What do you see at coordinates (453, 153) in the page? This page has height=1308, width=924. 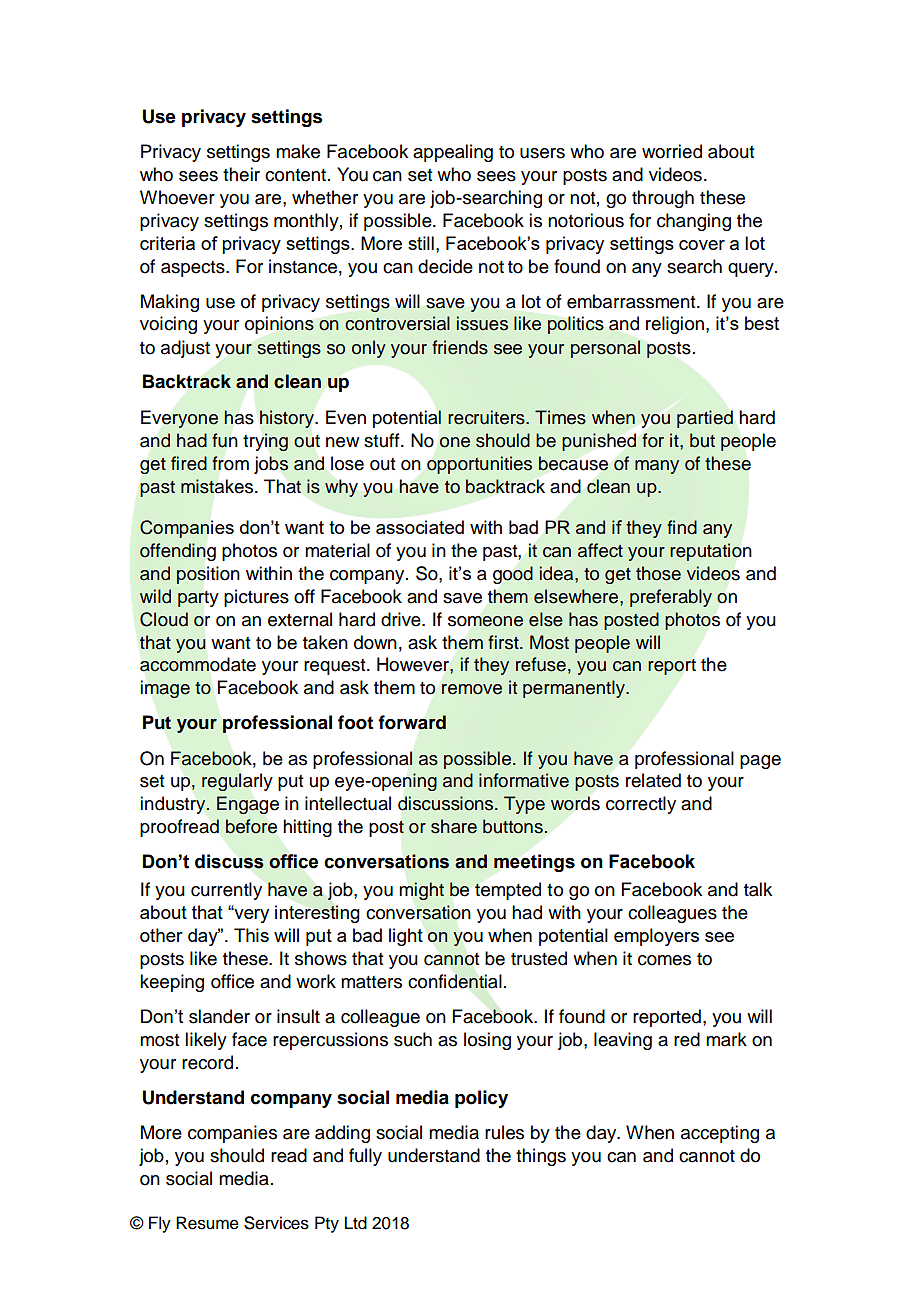 I see `appealing` at bounding box center [453, 153].
